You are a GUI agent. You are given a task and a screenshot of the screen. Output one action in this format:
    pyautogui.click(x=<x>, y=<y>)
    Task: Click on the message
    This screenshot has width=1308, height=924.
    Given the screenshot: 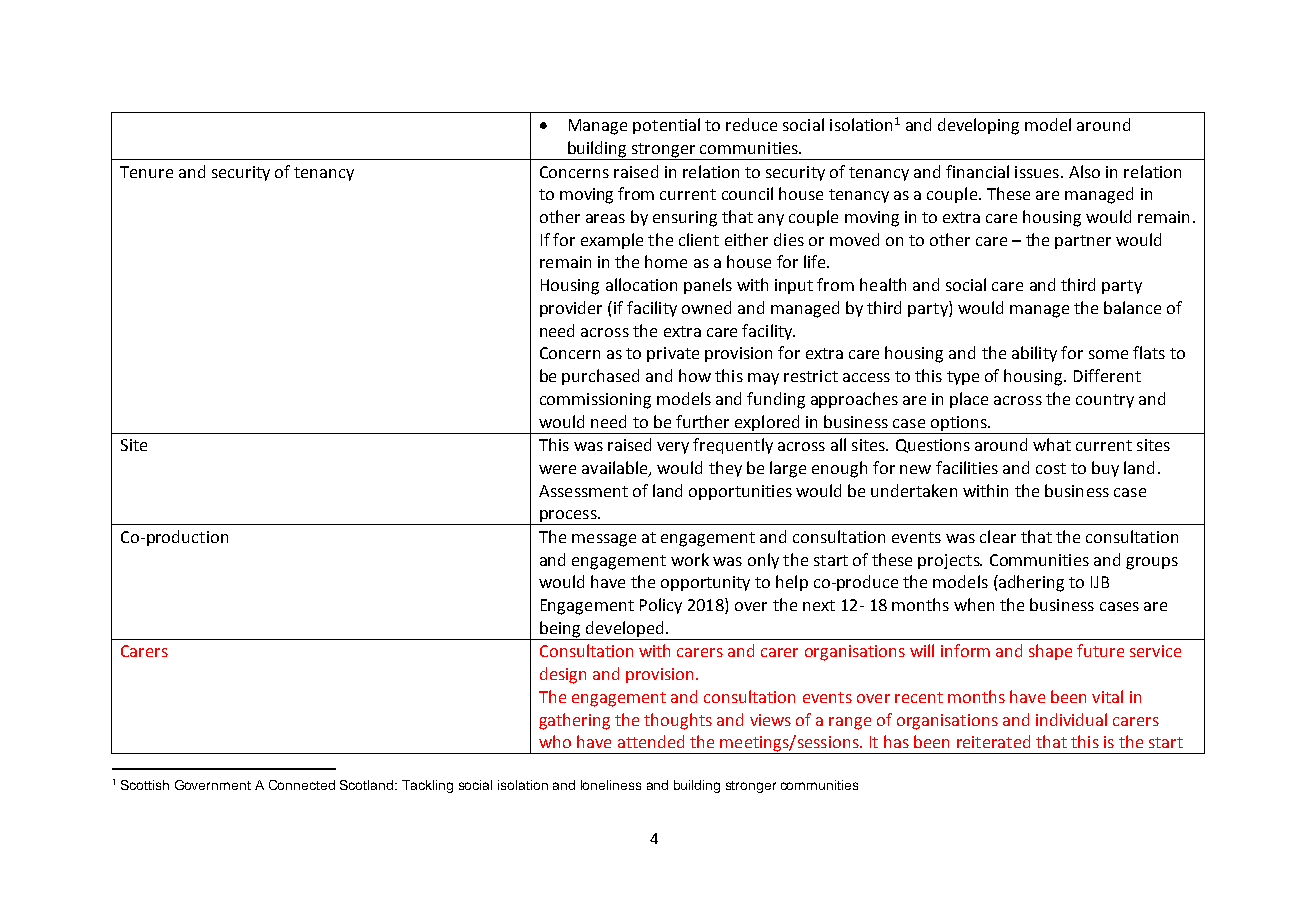 What is the action you would take?
    pyautogui.click(x=604, y=540)
